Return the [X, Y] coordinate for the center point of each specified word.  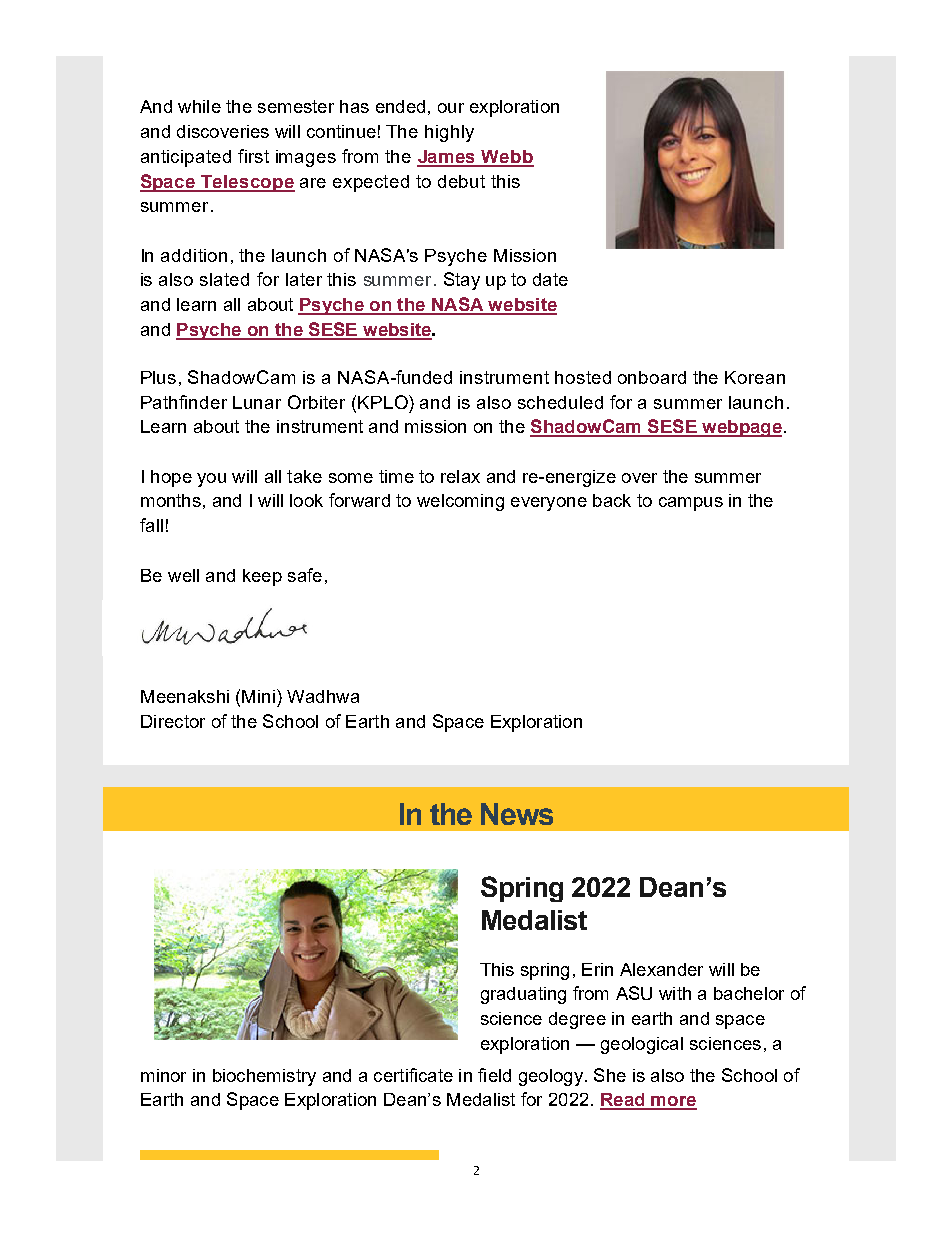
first [253, 156]
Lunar [257, 402]
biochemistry [264, 1077]
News [517, 814]
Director [173, 721]
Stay [462, 281]
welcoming [460, 502]
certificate [413, 1075]
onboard [652, 377]
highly [449, 133]
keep [262, 577]
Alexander [661, 969]
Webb [507, 158]
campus [691, 504]
